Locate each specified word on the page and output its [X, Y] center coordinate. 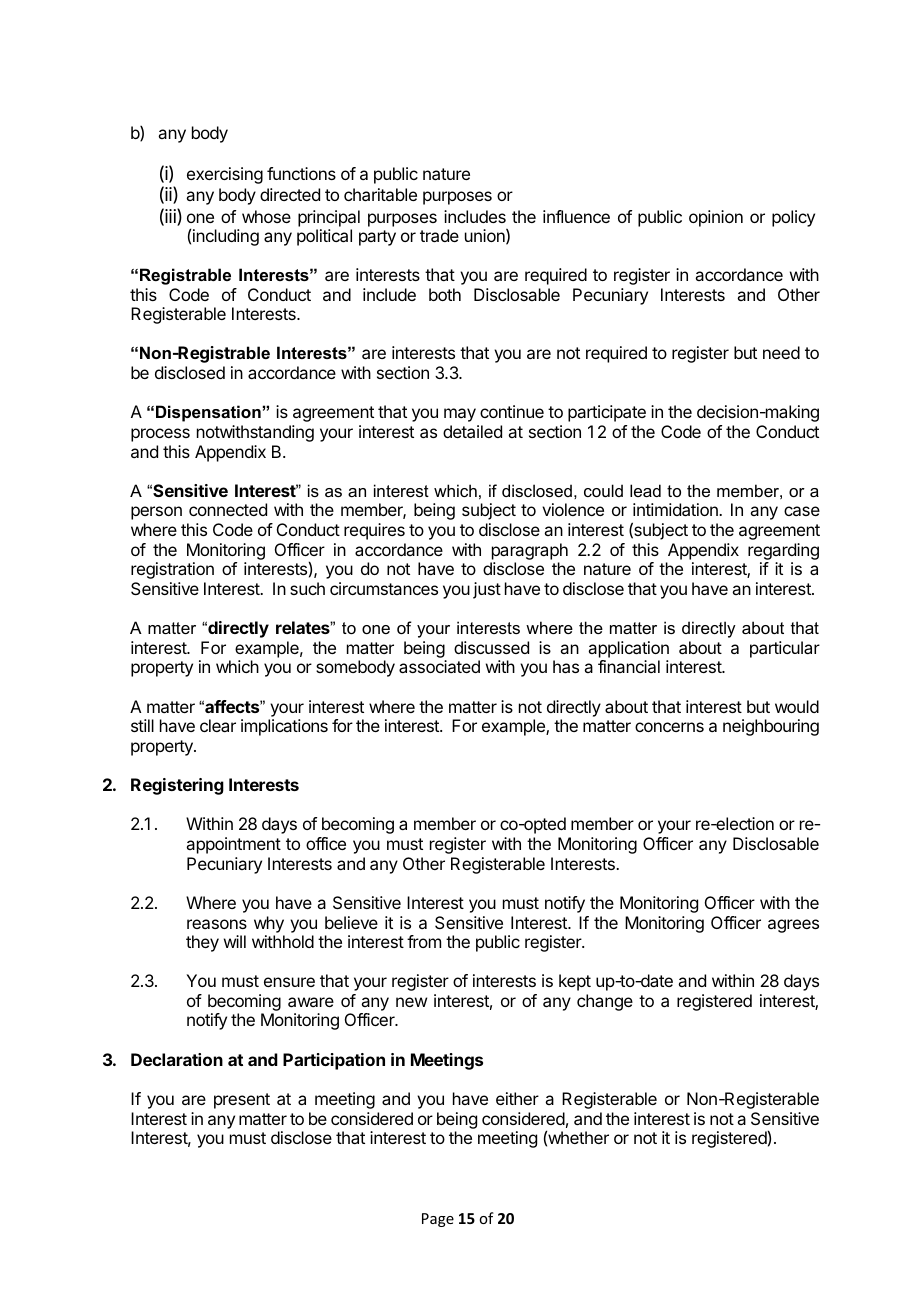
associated [439, 666]
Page [438, 1220]
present [242, 1101]
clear [218, 725]
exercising [225, 175]
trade [439, 235]
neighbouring [771, 727]
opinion [716, 218]
